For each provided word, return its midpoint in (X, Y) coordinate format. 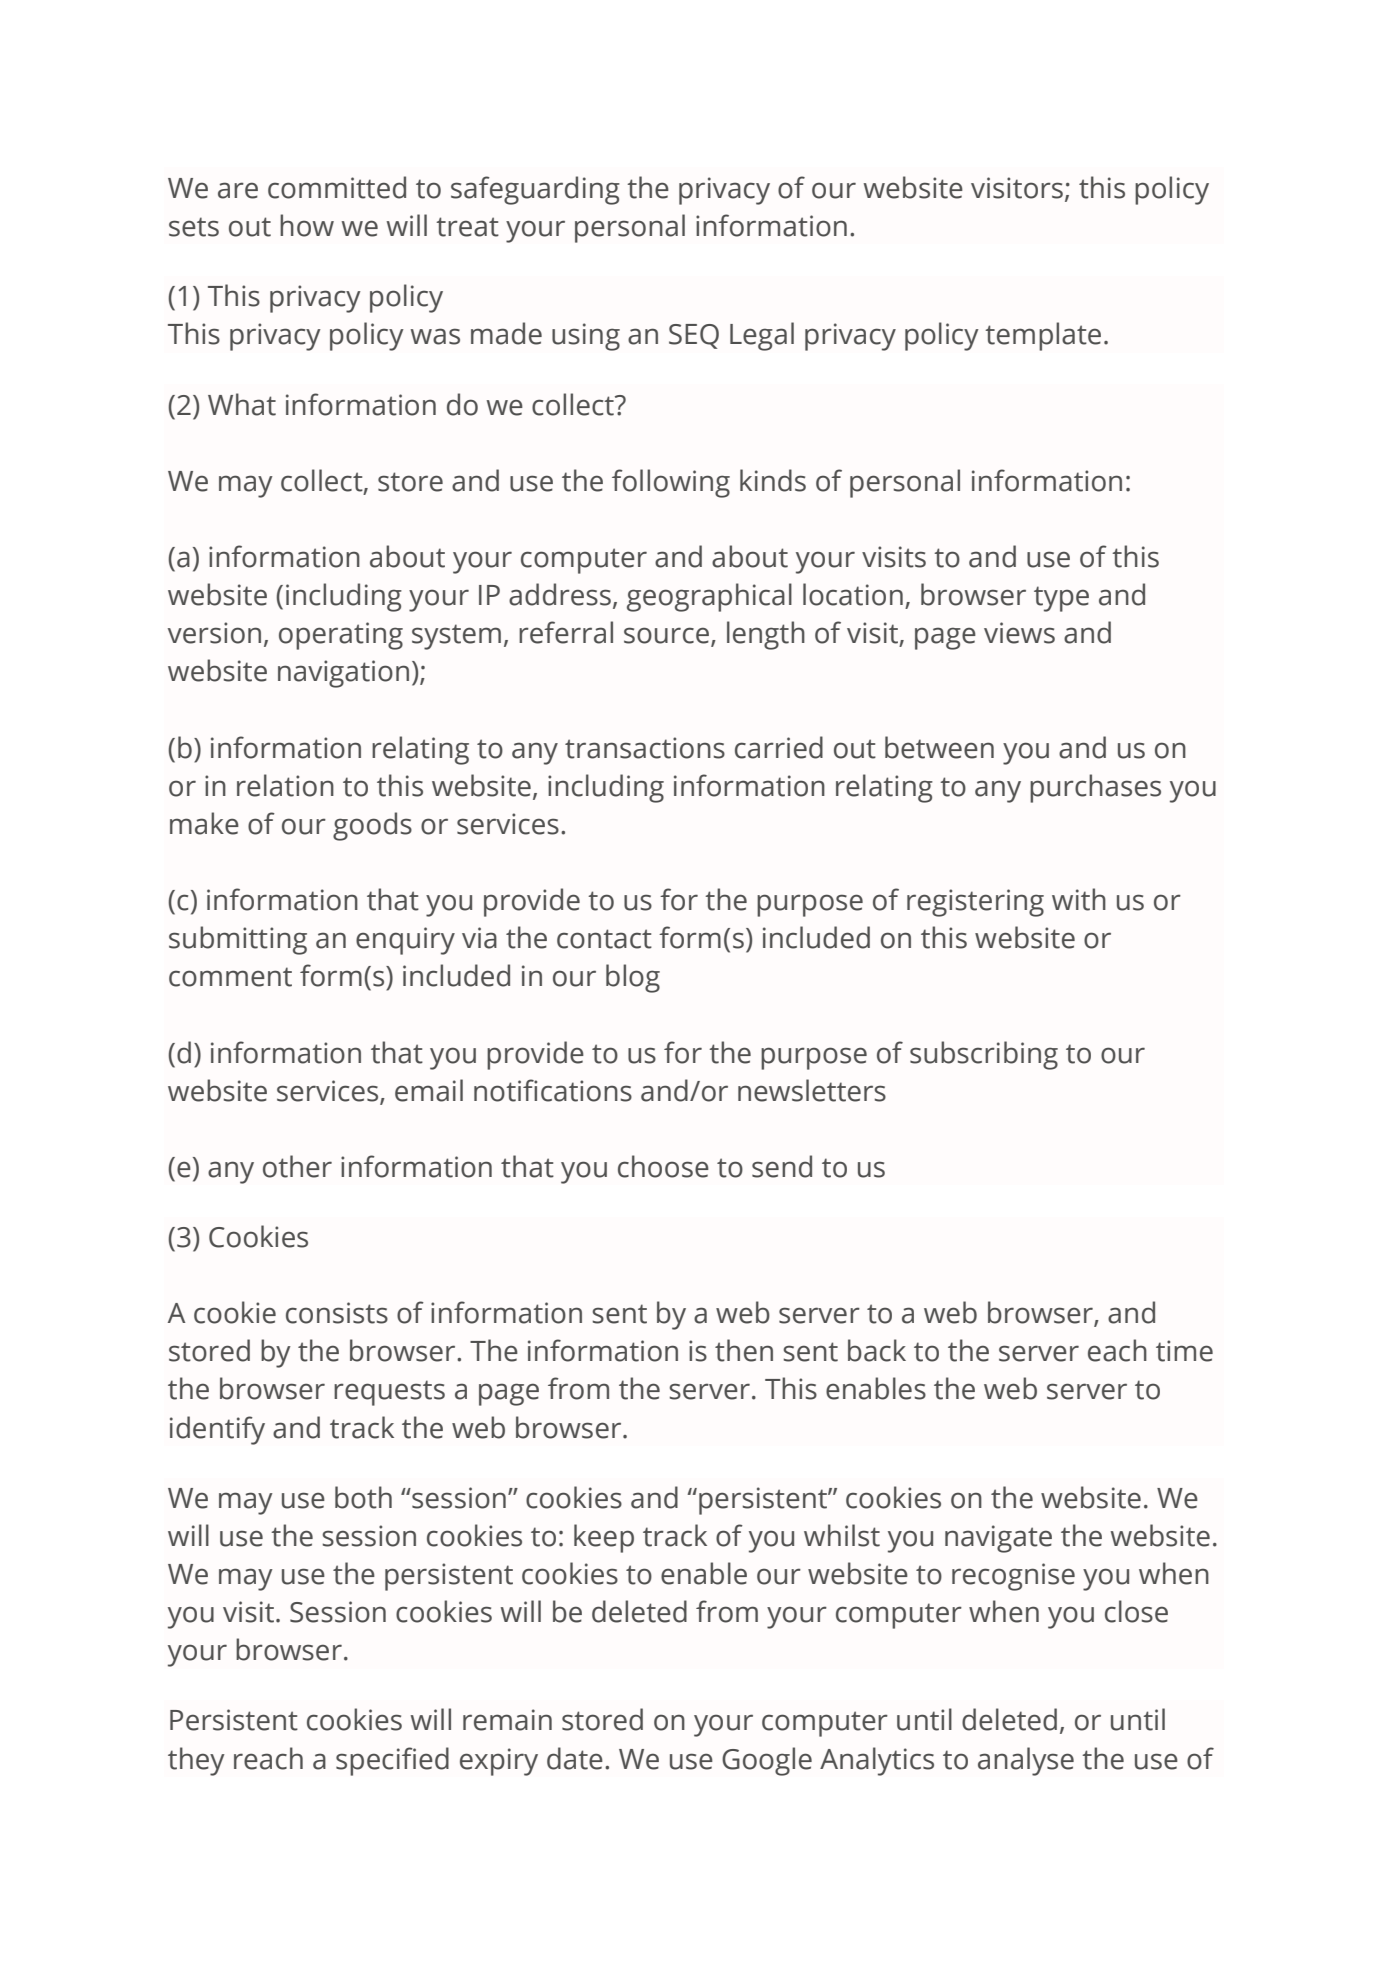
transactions (645, 748)
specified (392, 1761)
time (1184, 1351)
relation (285, 785)
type (1061, 599)
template (1043, 336)
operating (341, 636)
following (671, 483)
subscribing (984, 1055)
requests (389, 1393)
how (307, 225)
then (744, 1350)
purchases (1095, 788)
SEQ (694, 336)
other (297, 1166)
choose (663, 1166)
